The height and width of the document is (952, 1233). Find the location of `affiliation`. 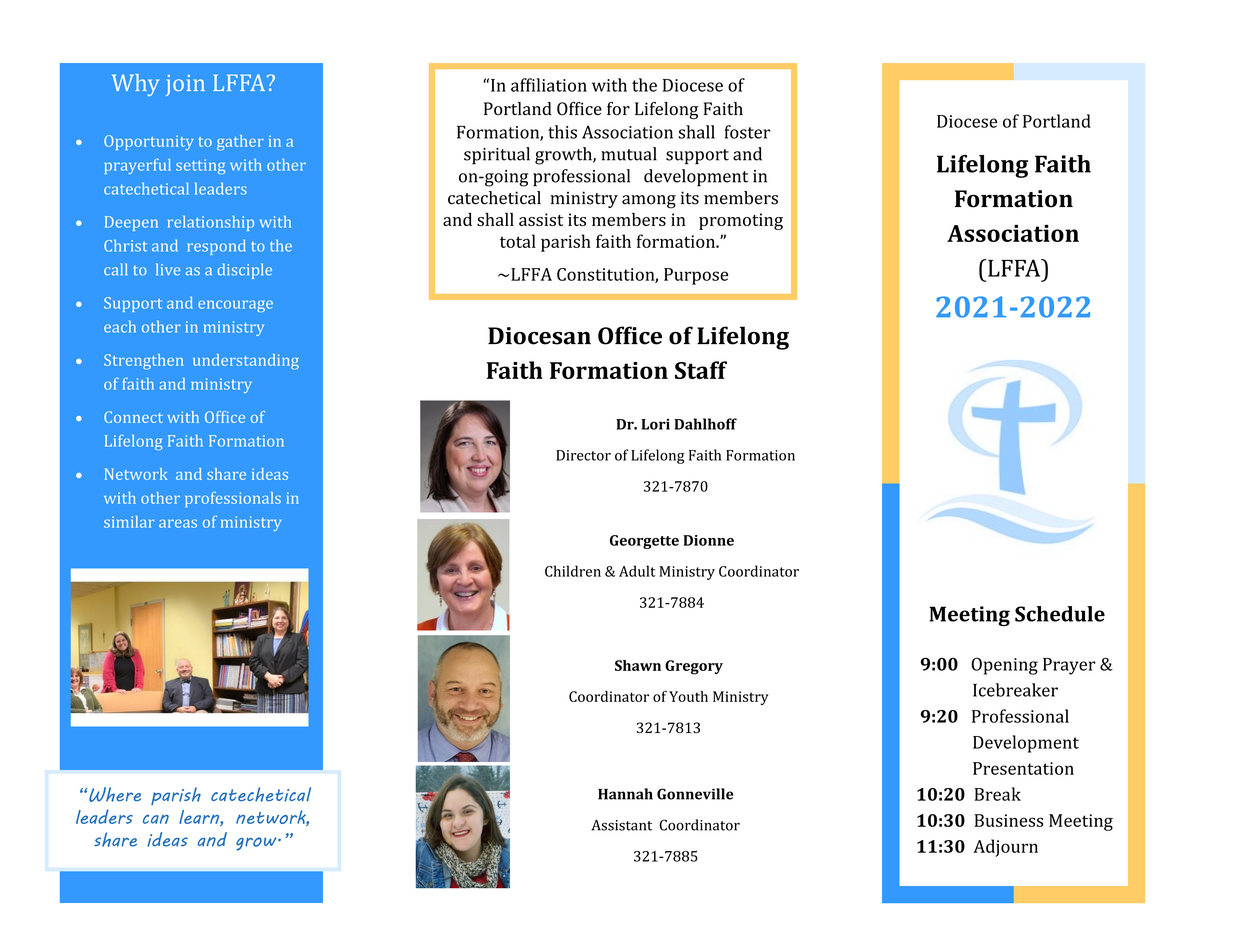

affiliation is located at coordinates (549, 85).
